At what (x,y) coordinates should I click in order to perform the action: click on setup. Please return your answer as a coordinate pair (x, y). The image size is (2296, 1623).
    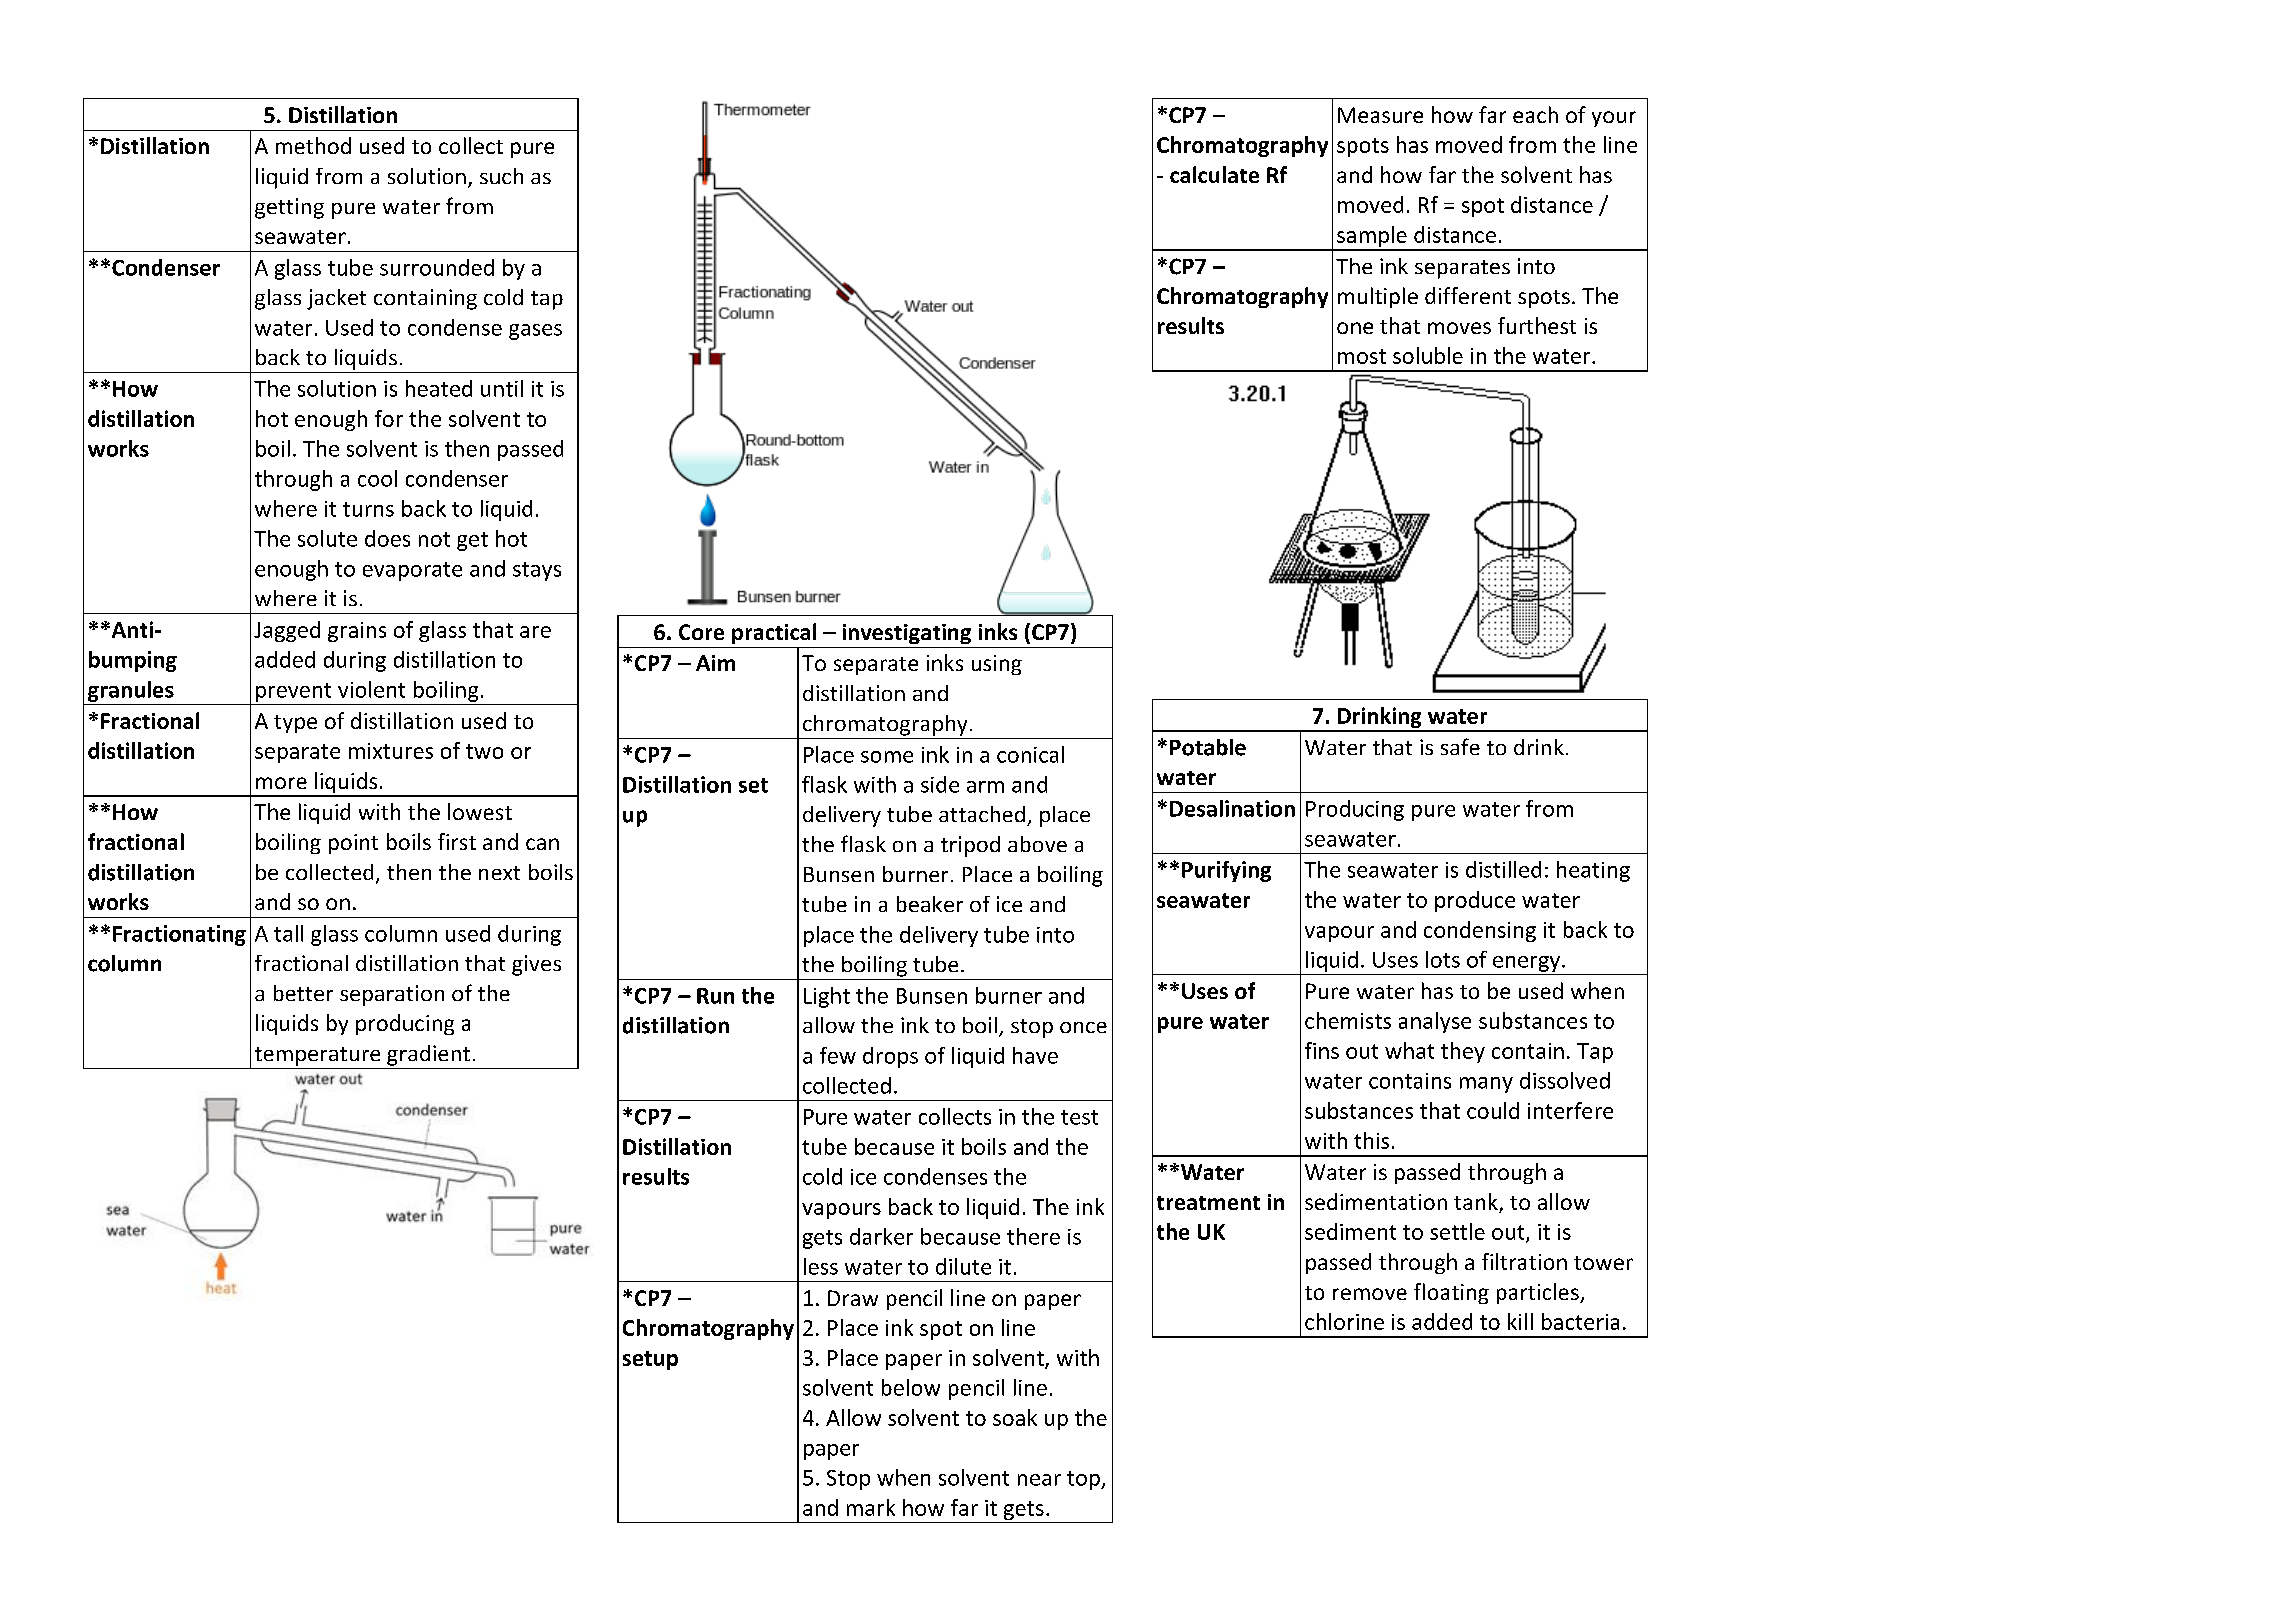
    Looking at the image, I should click on (650, 1360).
